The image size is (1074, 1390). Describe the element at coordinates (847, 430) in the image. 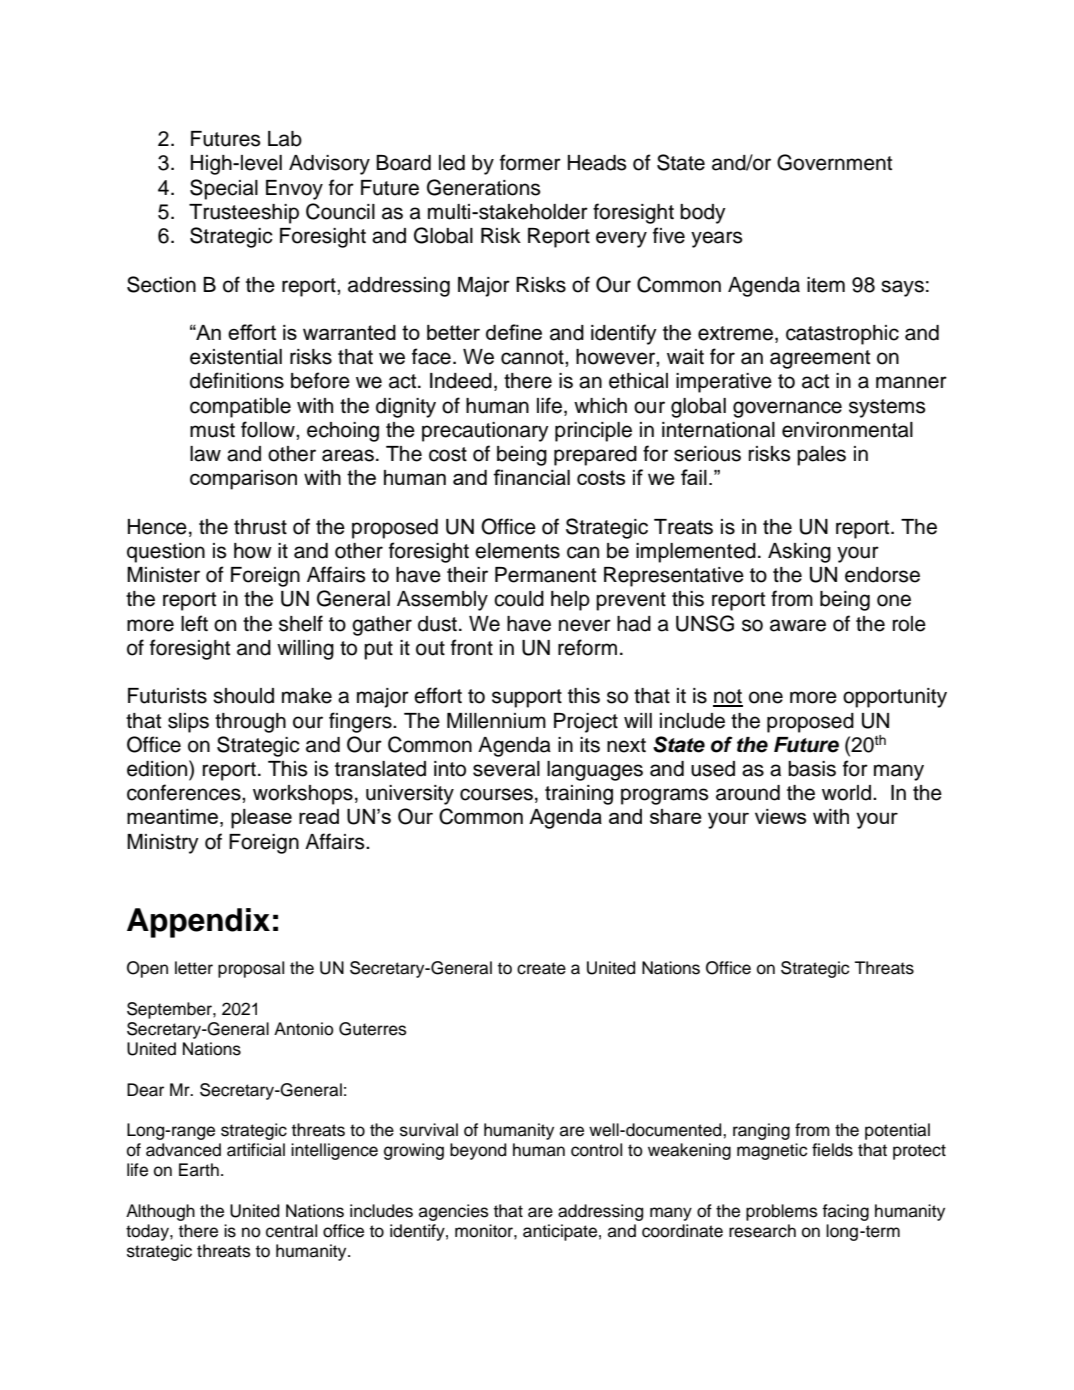

I see `environmental` at that location.
